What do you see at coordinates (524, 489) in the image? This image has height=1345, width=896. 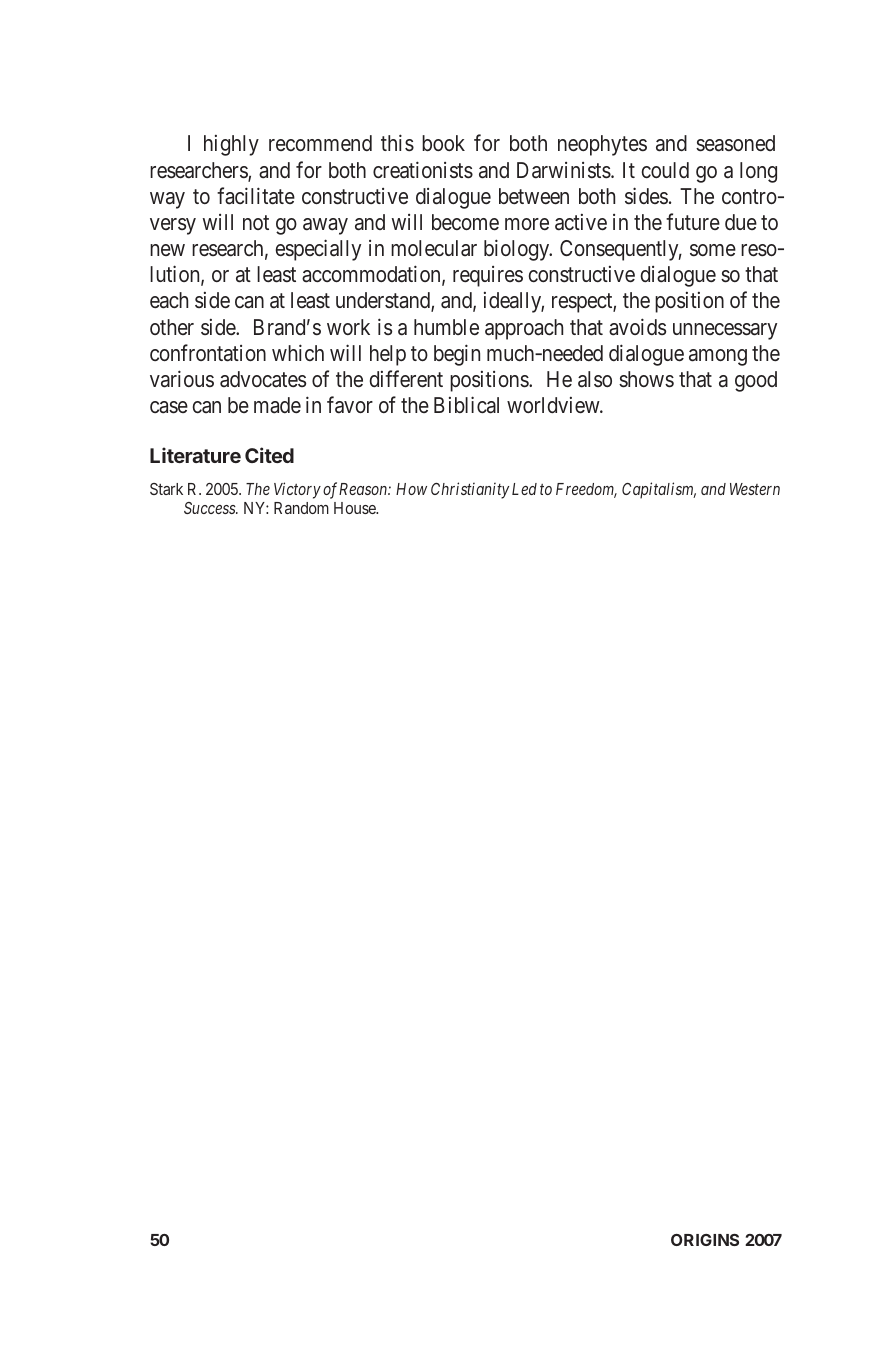 I see `Led` at bounding box center [524, 489].
